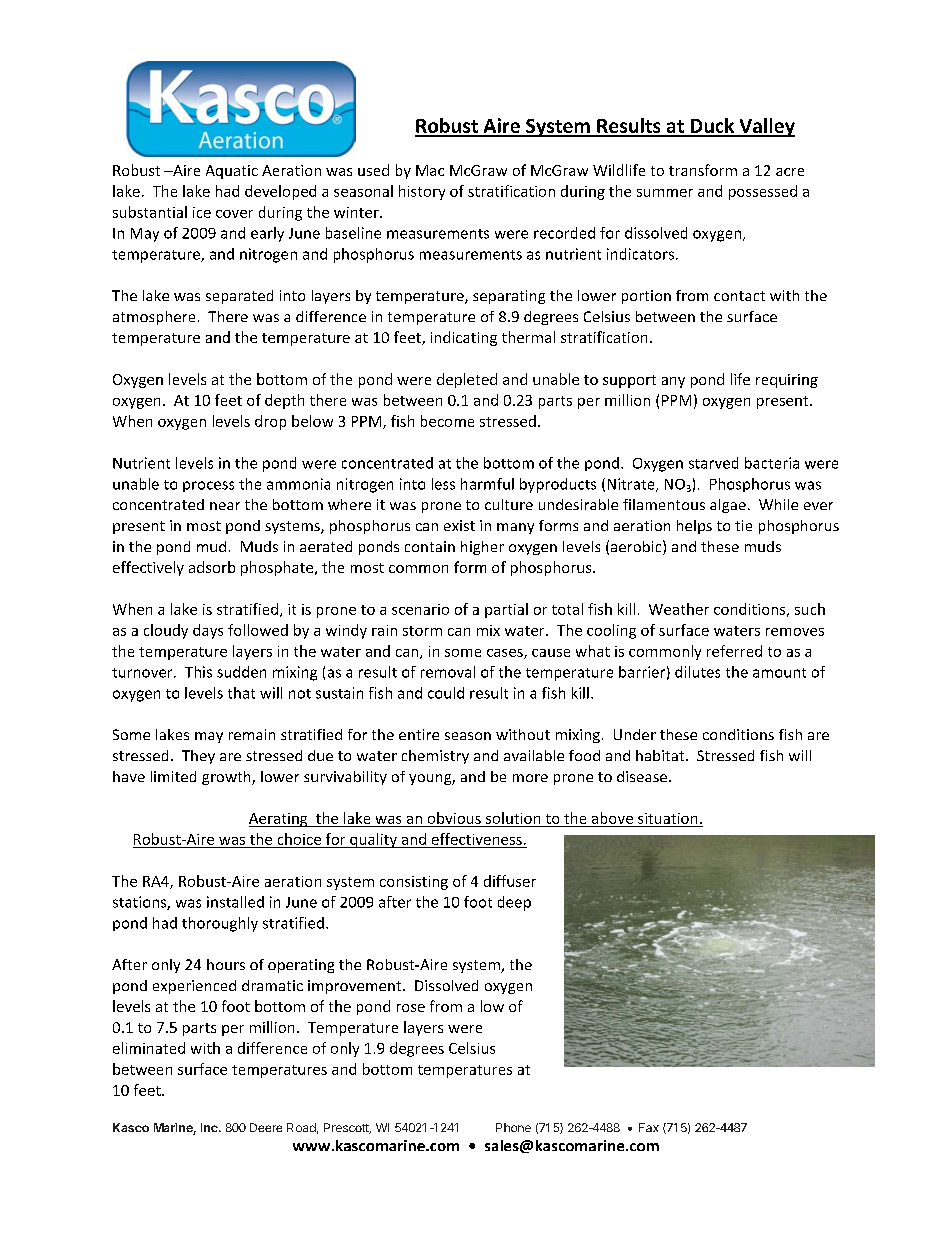 The height and width of the document is (1233, 952). I want to click on Mac, so click(430, 170).
